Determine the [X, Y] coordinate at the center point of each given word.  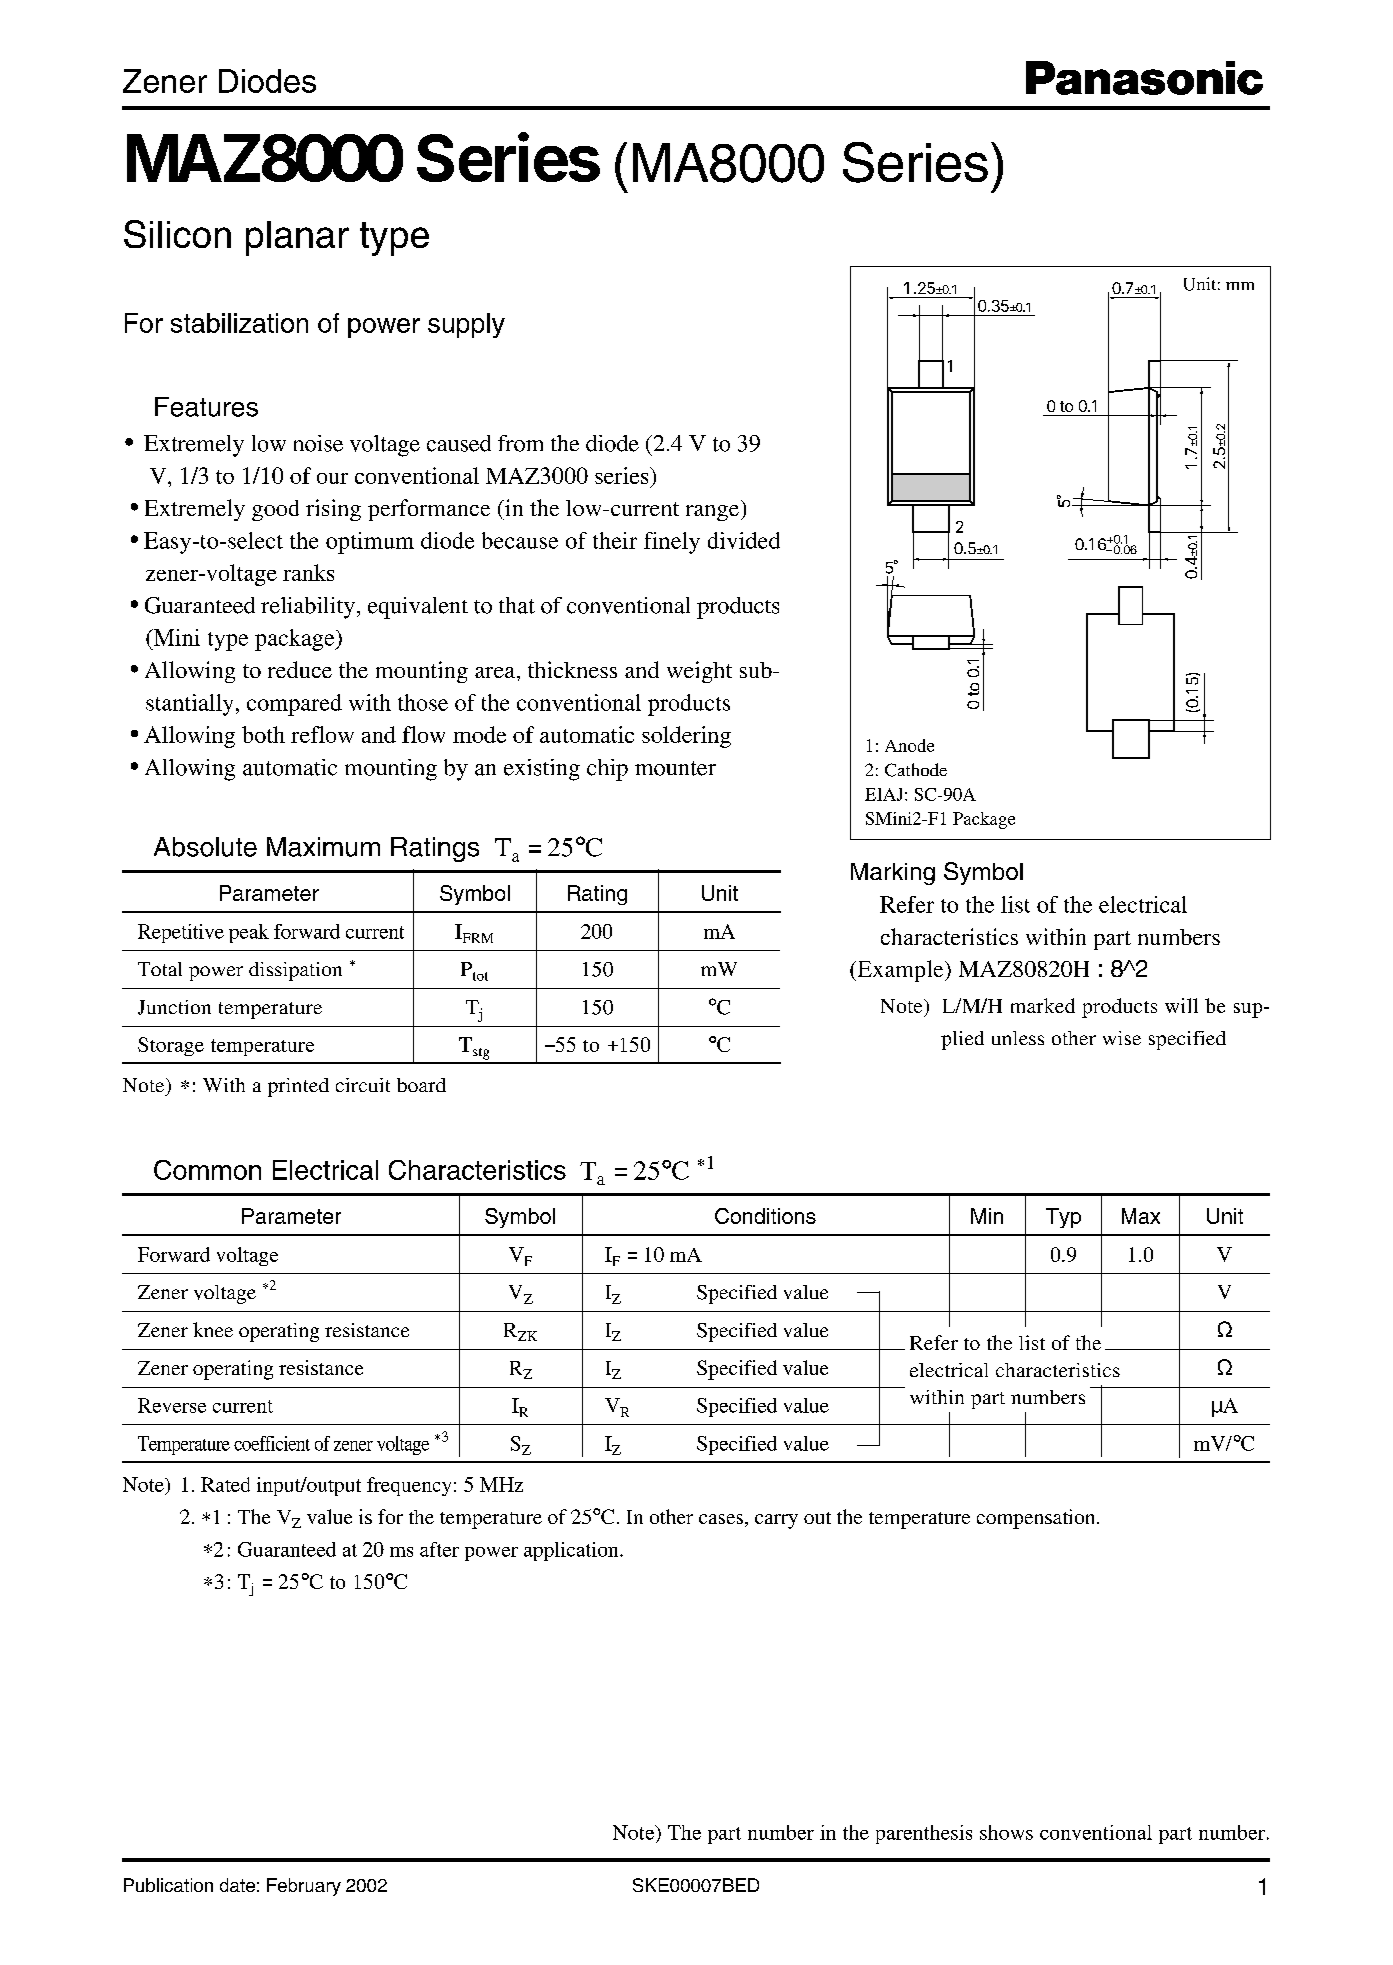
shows [1006, 1832]
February [304, 1887]
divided [744, 540]
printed [298, 1087]
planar [297, 238]
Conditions [765, 1216]
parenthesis [924, 1834]
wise [1122, 1038]
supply [466, 325]
